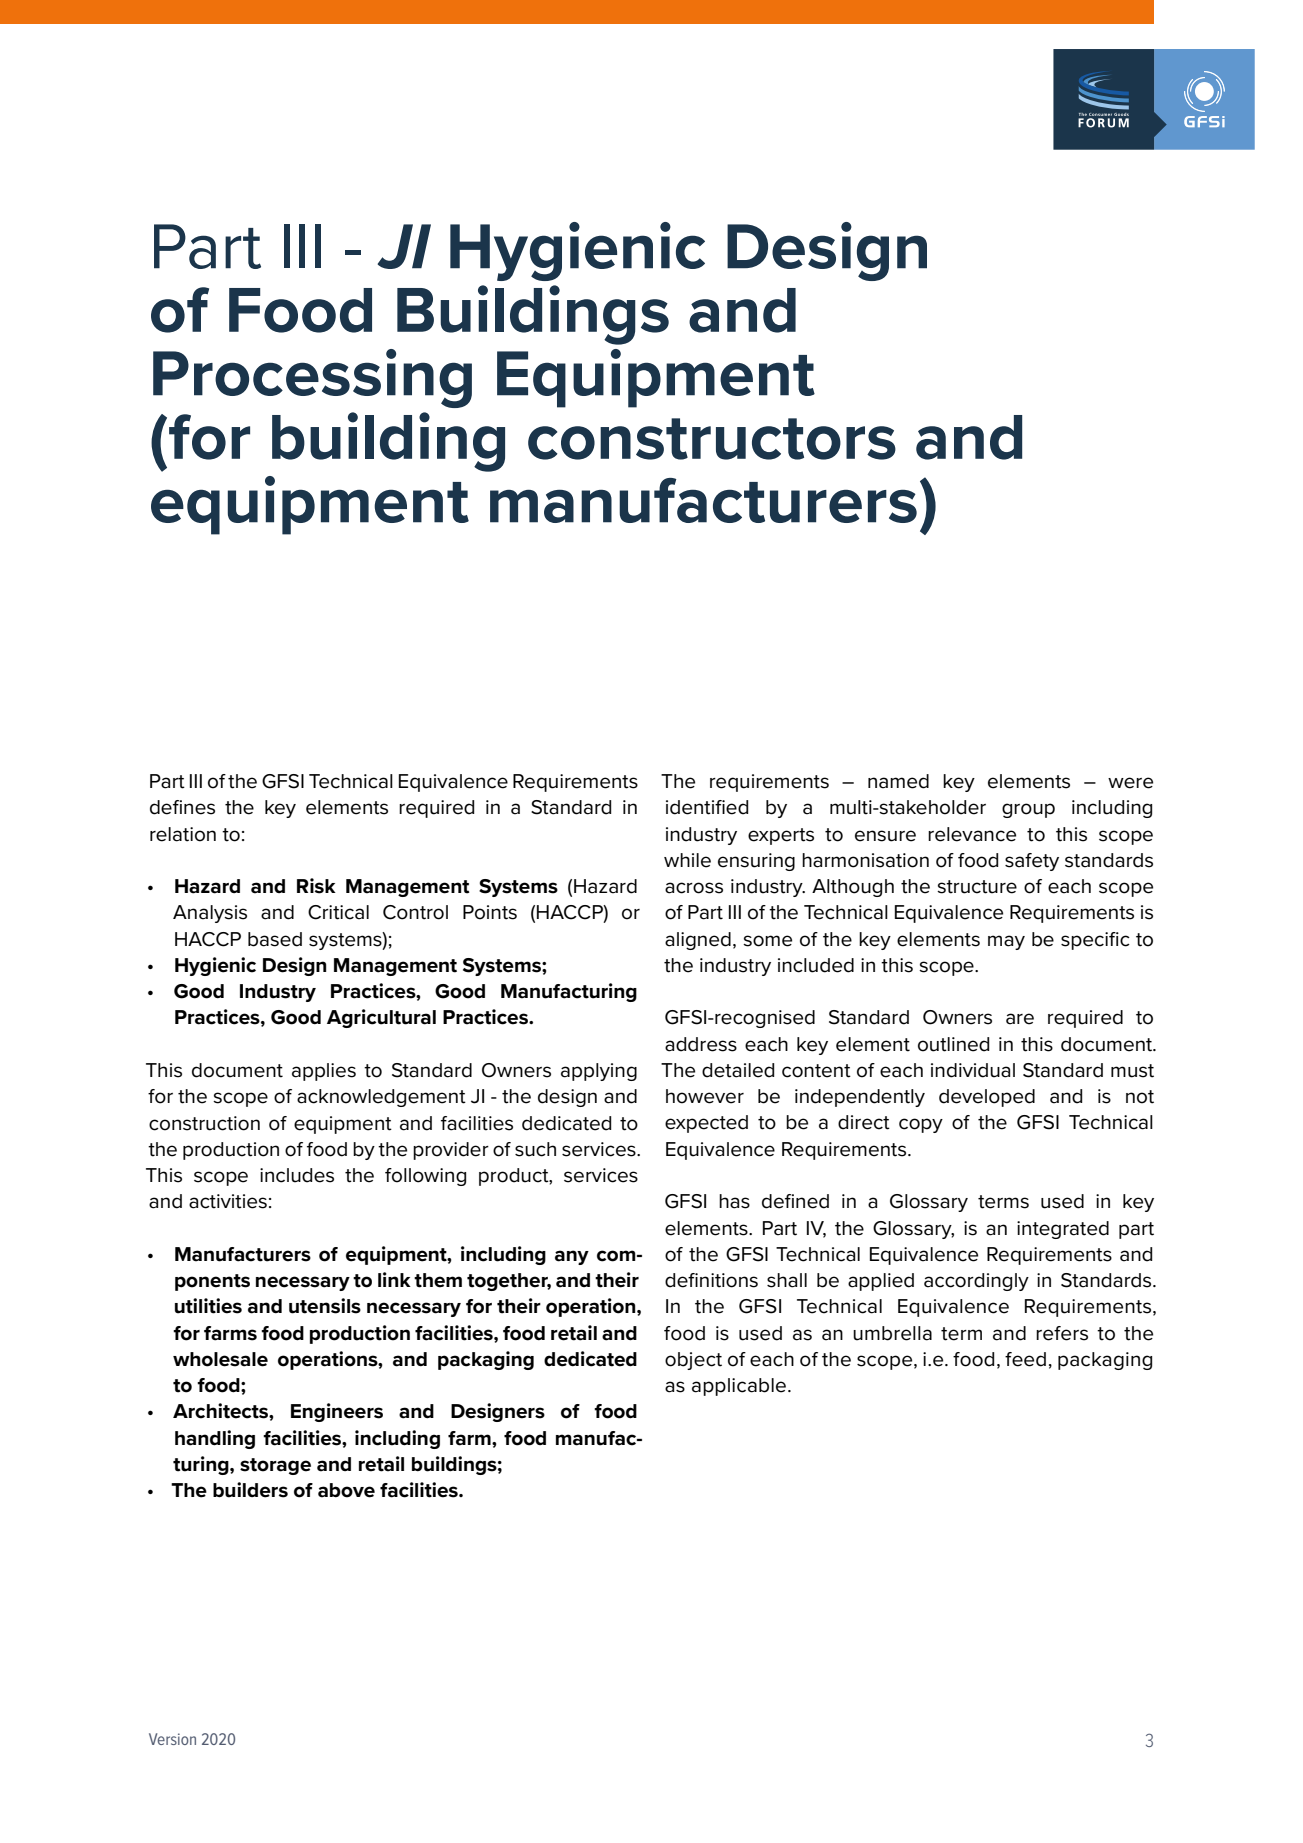  Describe the element at coordinates (346, 1490) in the image. I see `above` at that location.
